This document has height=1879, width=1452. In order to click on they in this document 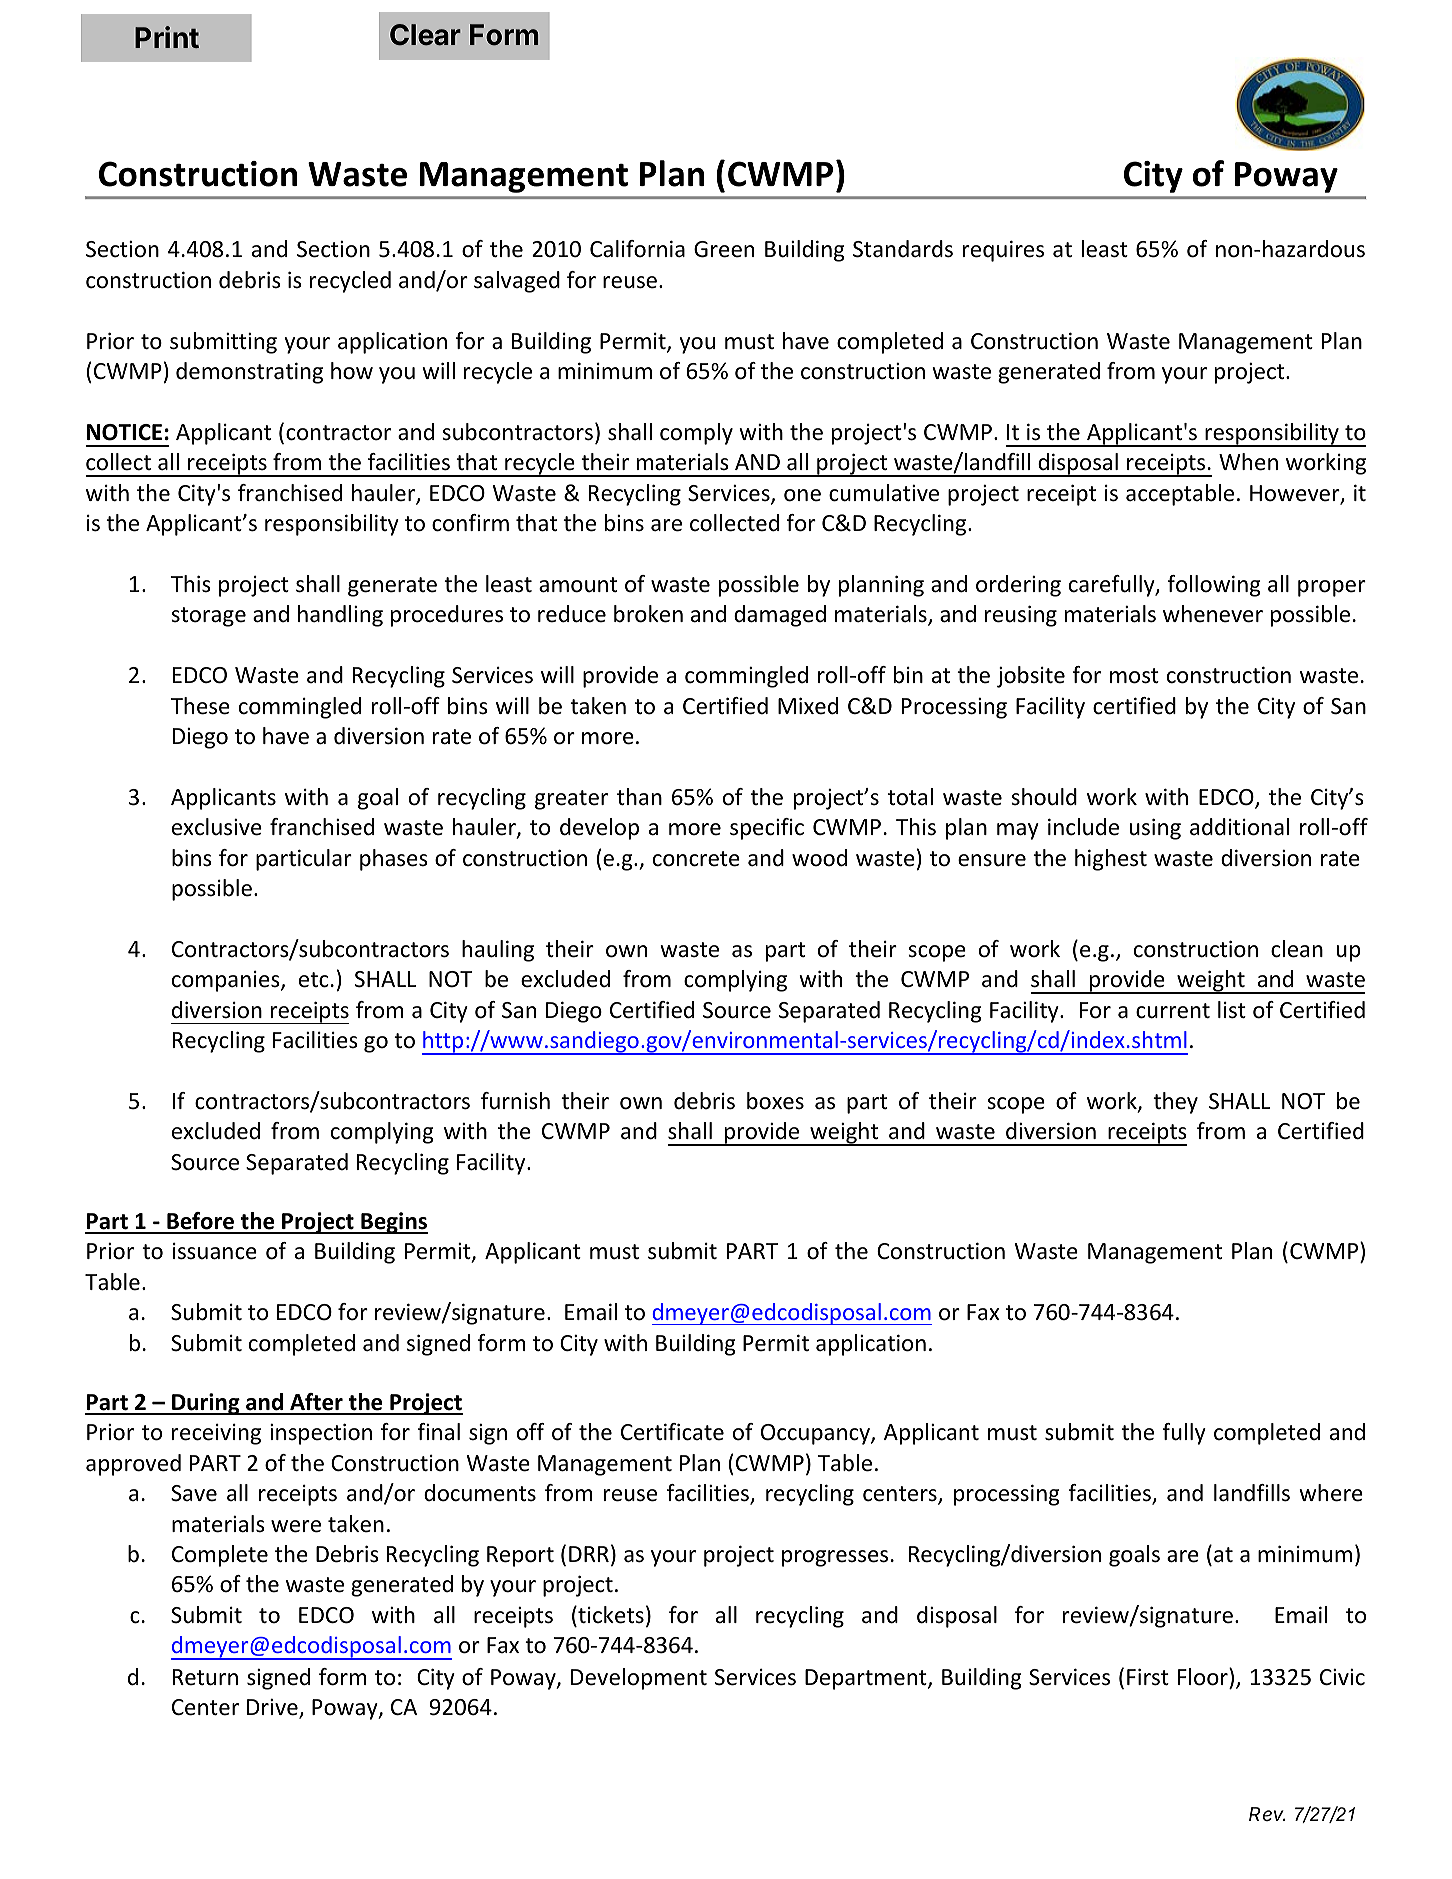, I will do `click(1175, 1103)`.
